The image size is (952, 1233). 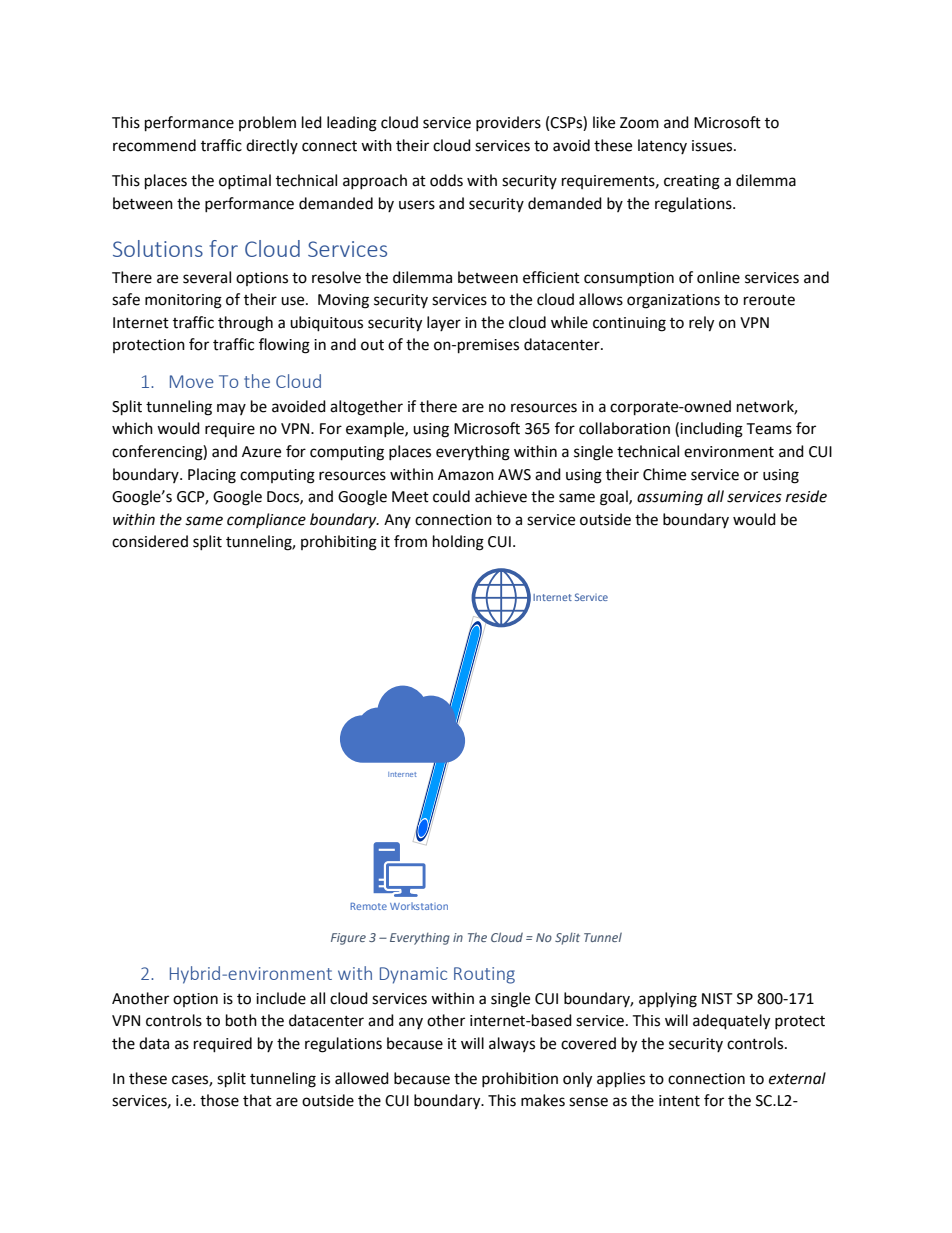 I want to click on issues, so click(x=713, y=146).
